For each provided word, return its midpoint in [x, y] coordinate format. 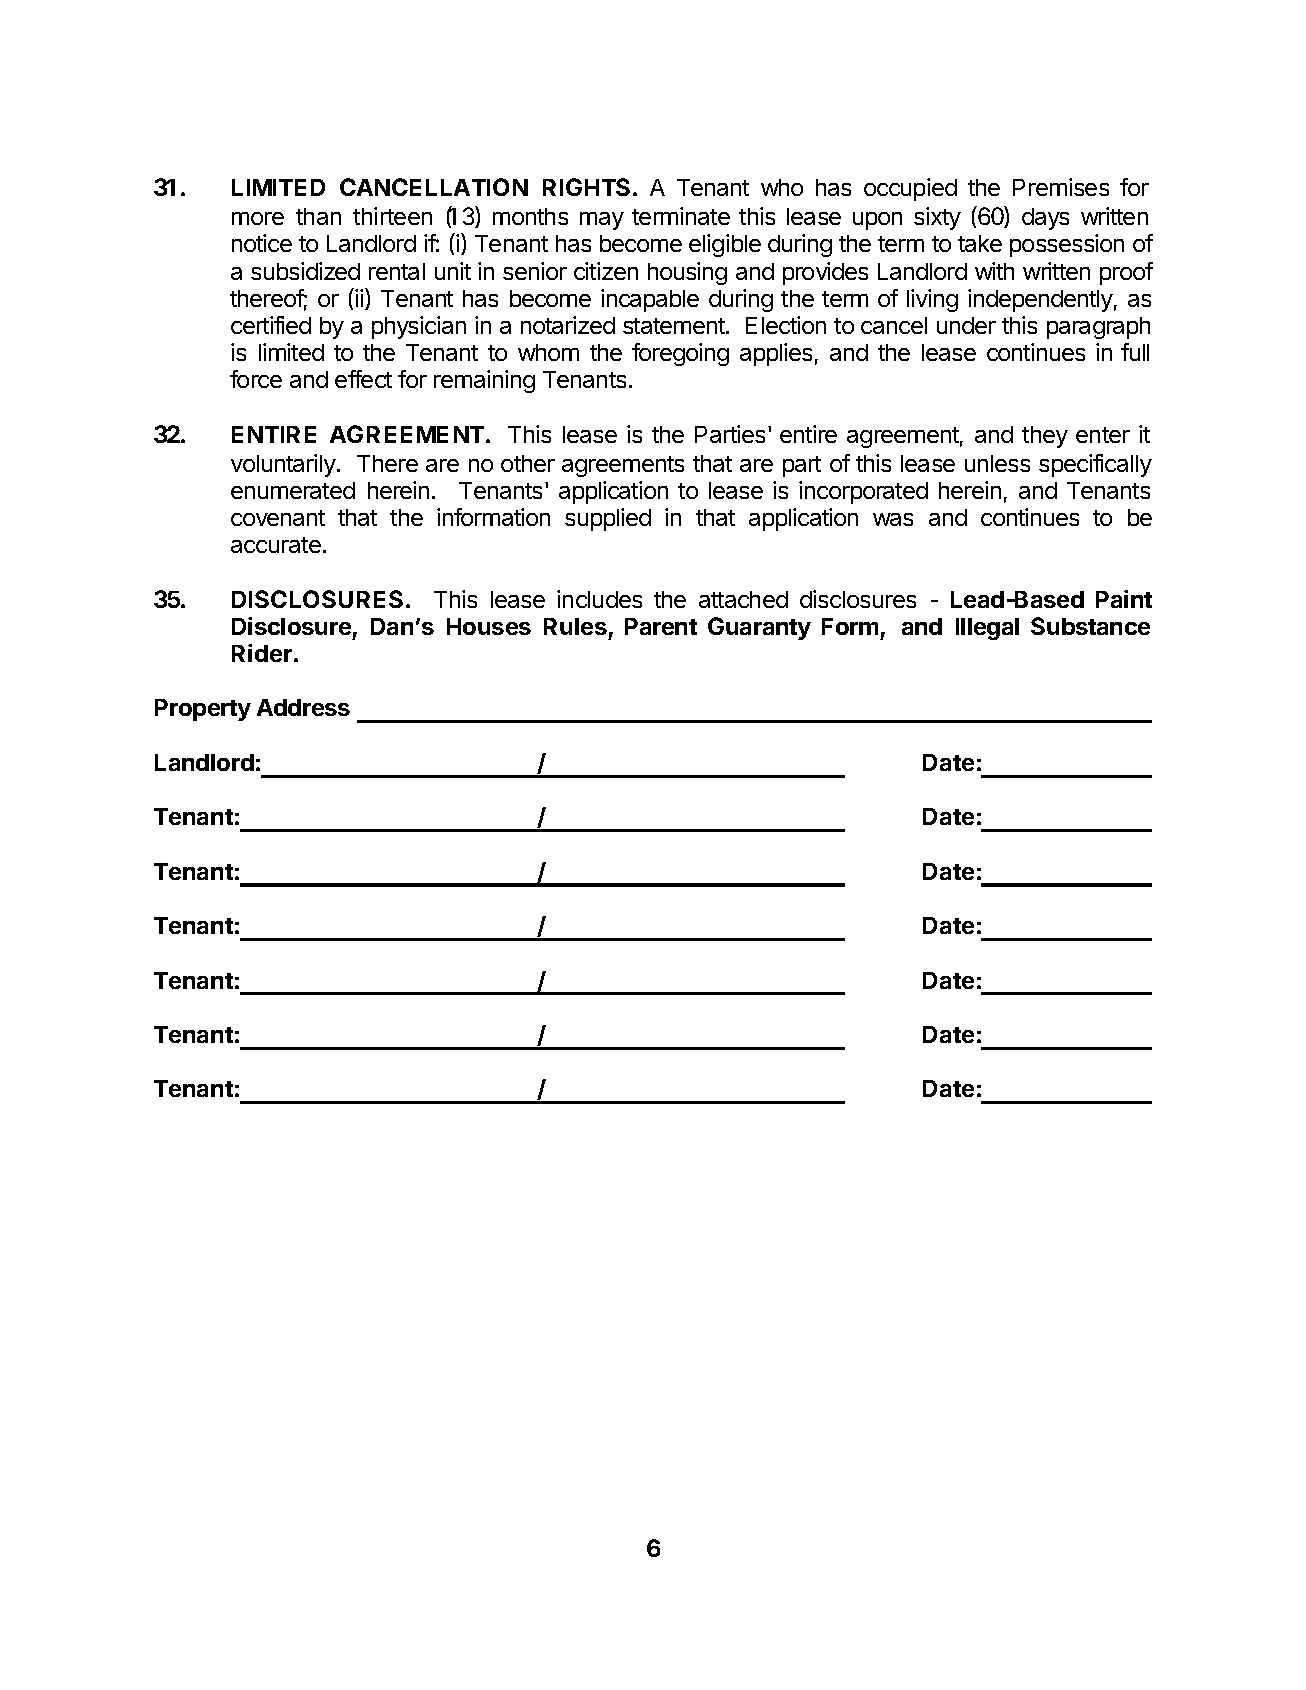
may [602, 221]
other [528, 463]
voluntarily [284, 465]
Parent [661, 626]
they [1045, 437]
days [1045, 219]
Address [303, 707]
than [318, 216]
